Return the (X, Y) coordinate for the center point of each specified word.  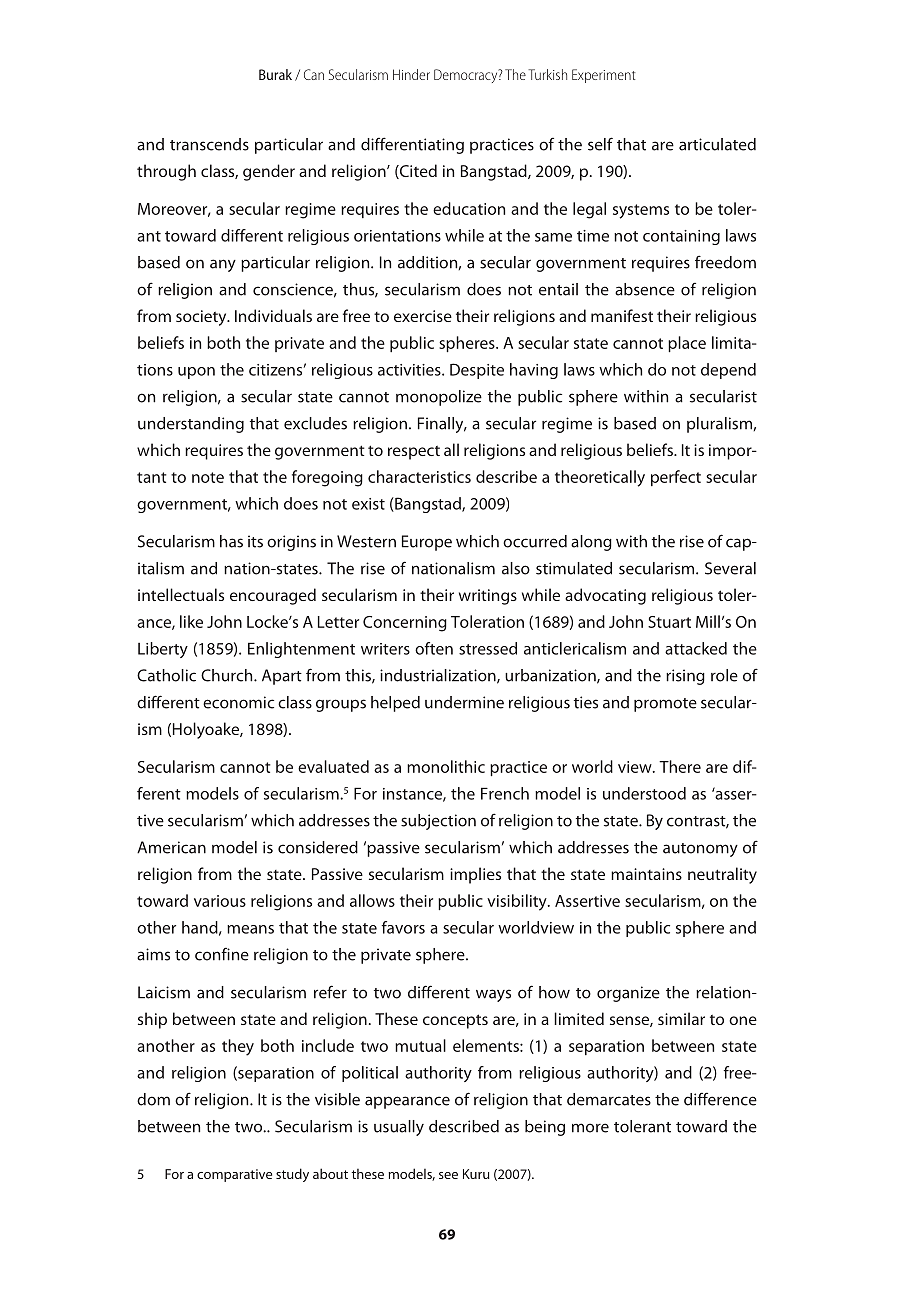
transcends (209, 144)
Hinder (411, 74)
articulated (717, 144)
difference (720, 1099)
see (448, 1175)
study (292, 1175)
